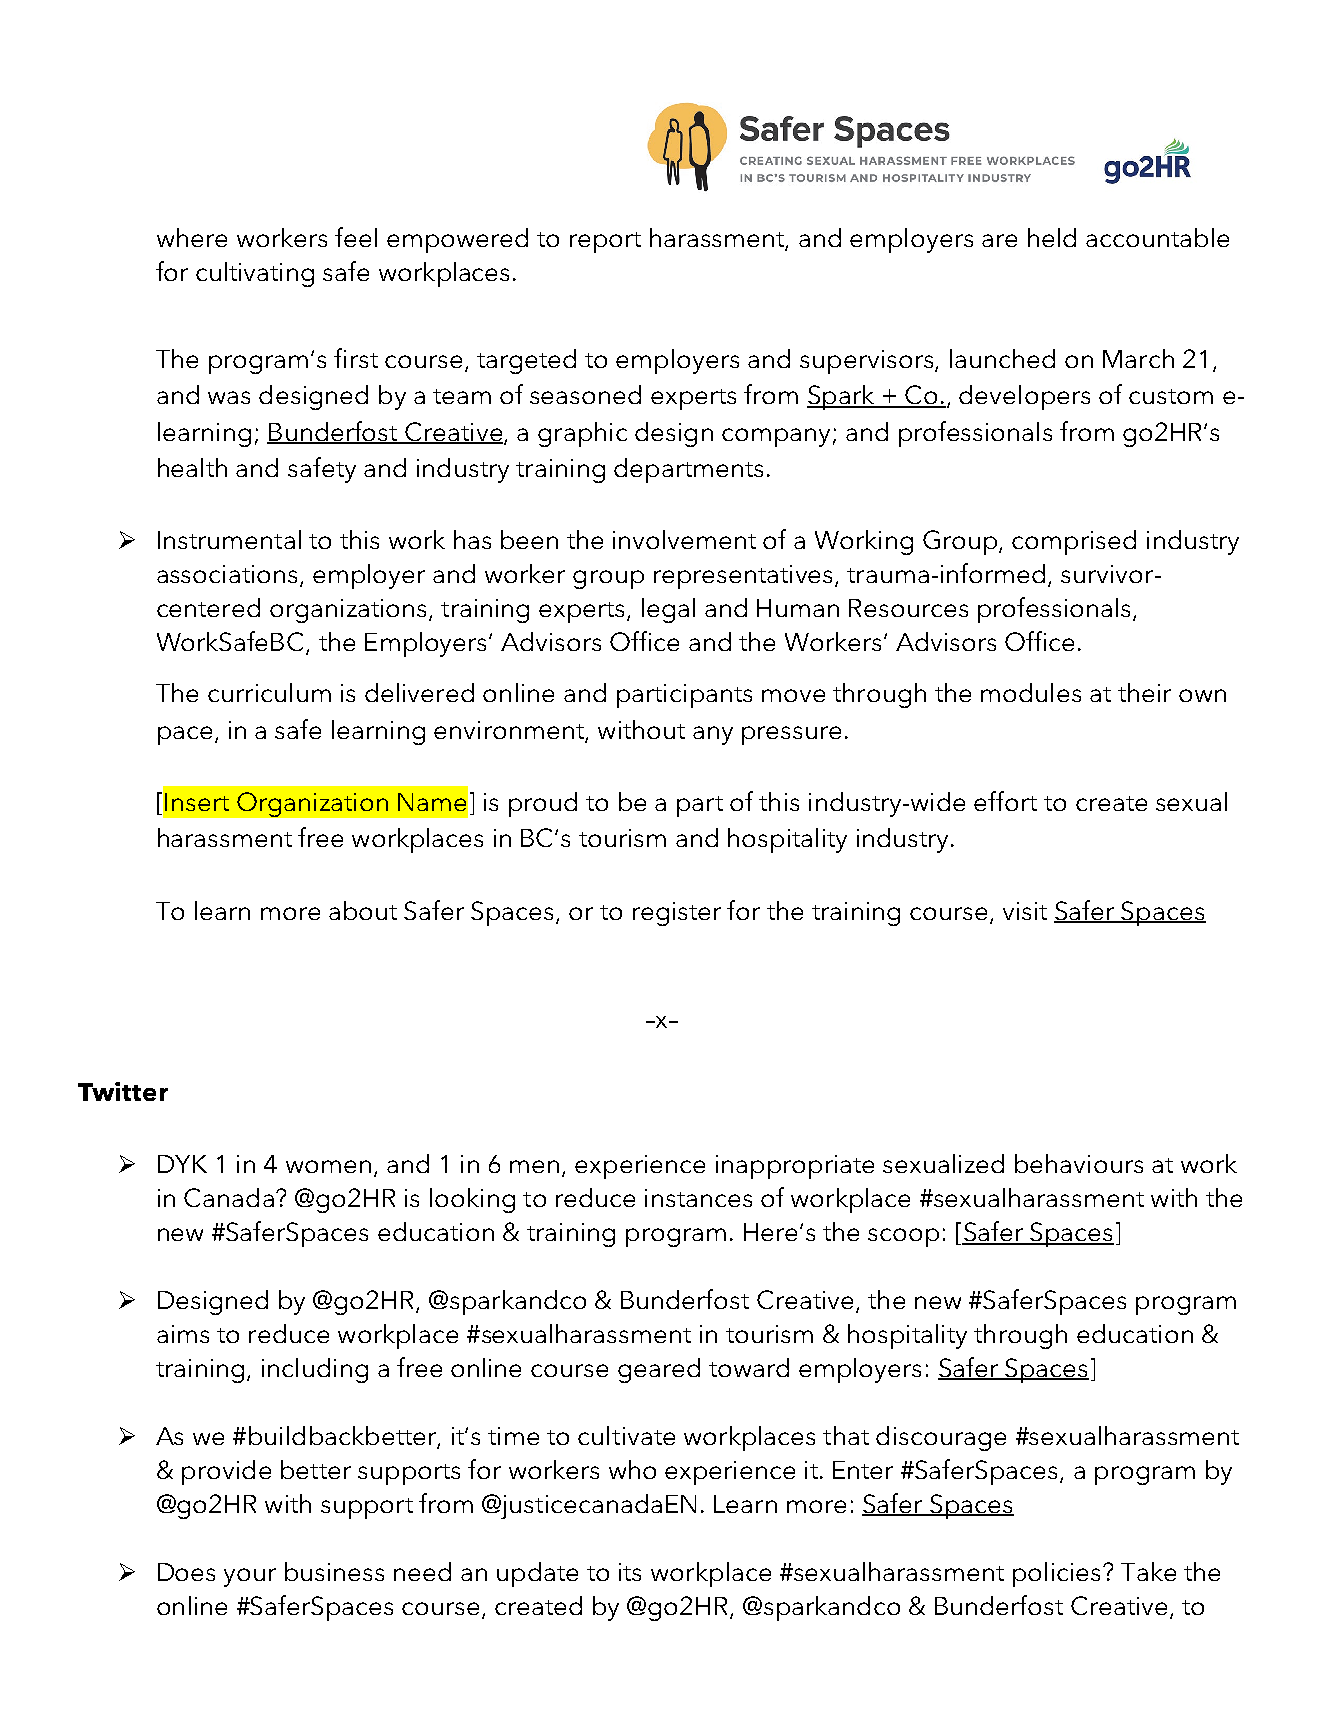  What do you see at coordinates (363, 910) in the page?
I see `about` at bounding box center [363, 910].
